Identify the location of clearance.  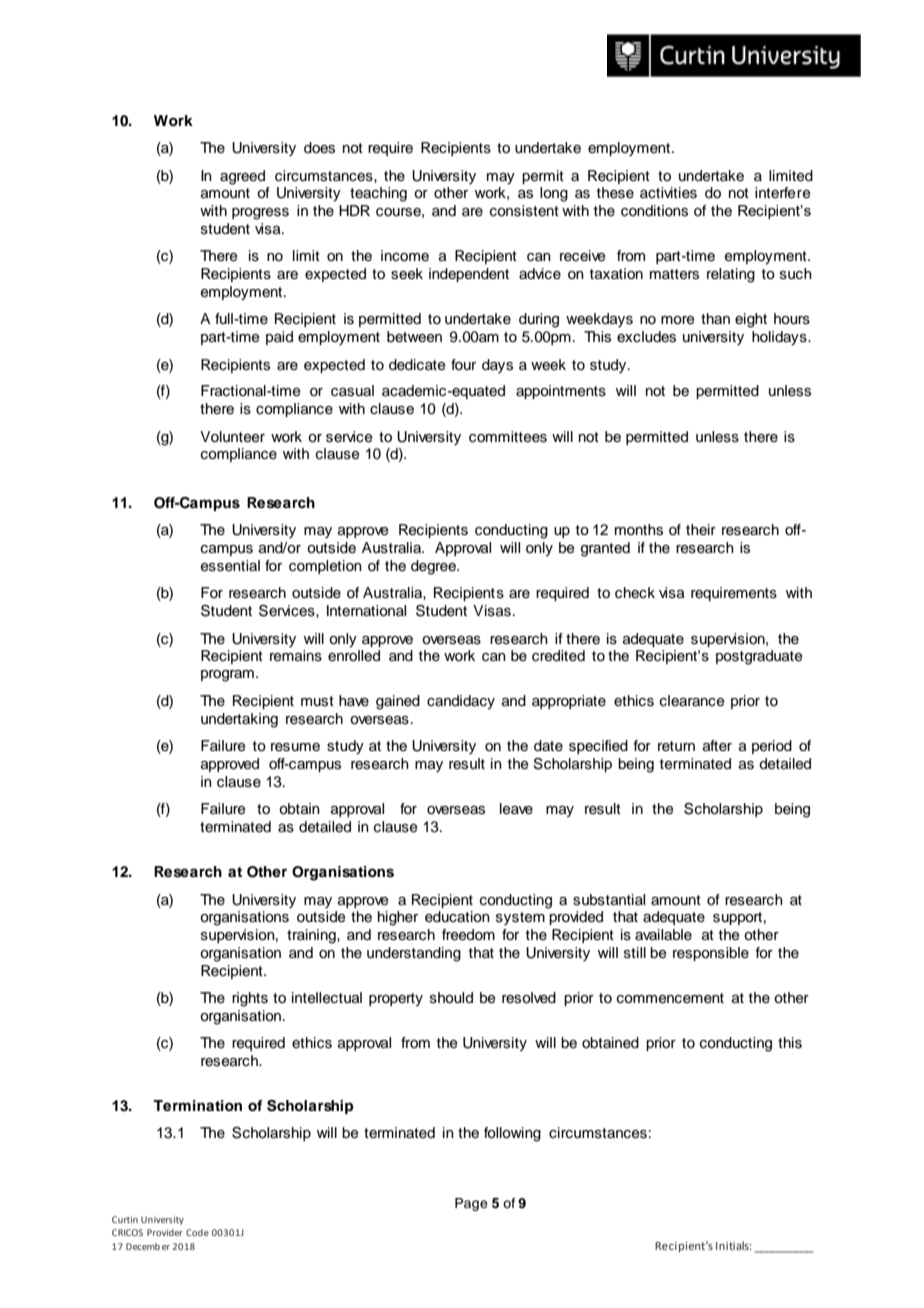
(692, 701).
